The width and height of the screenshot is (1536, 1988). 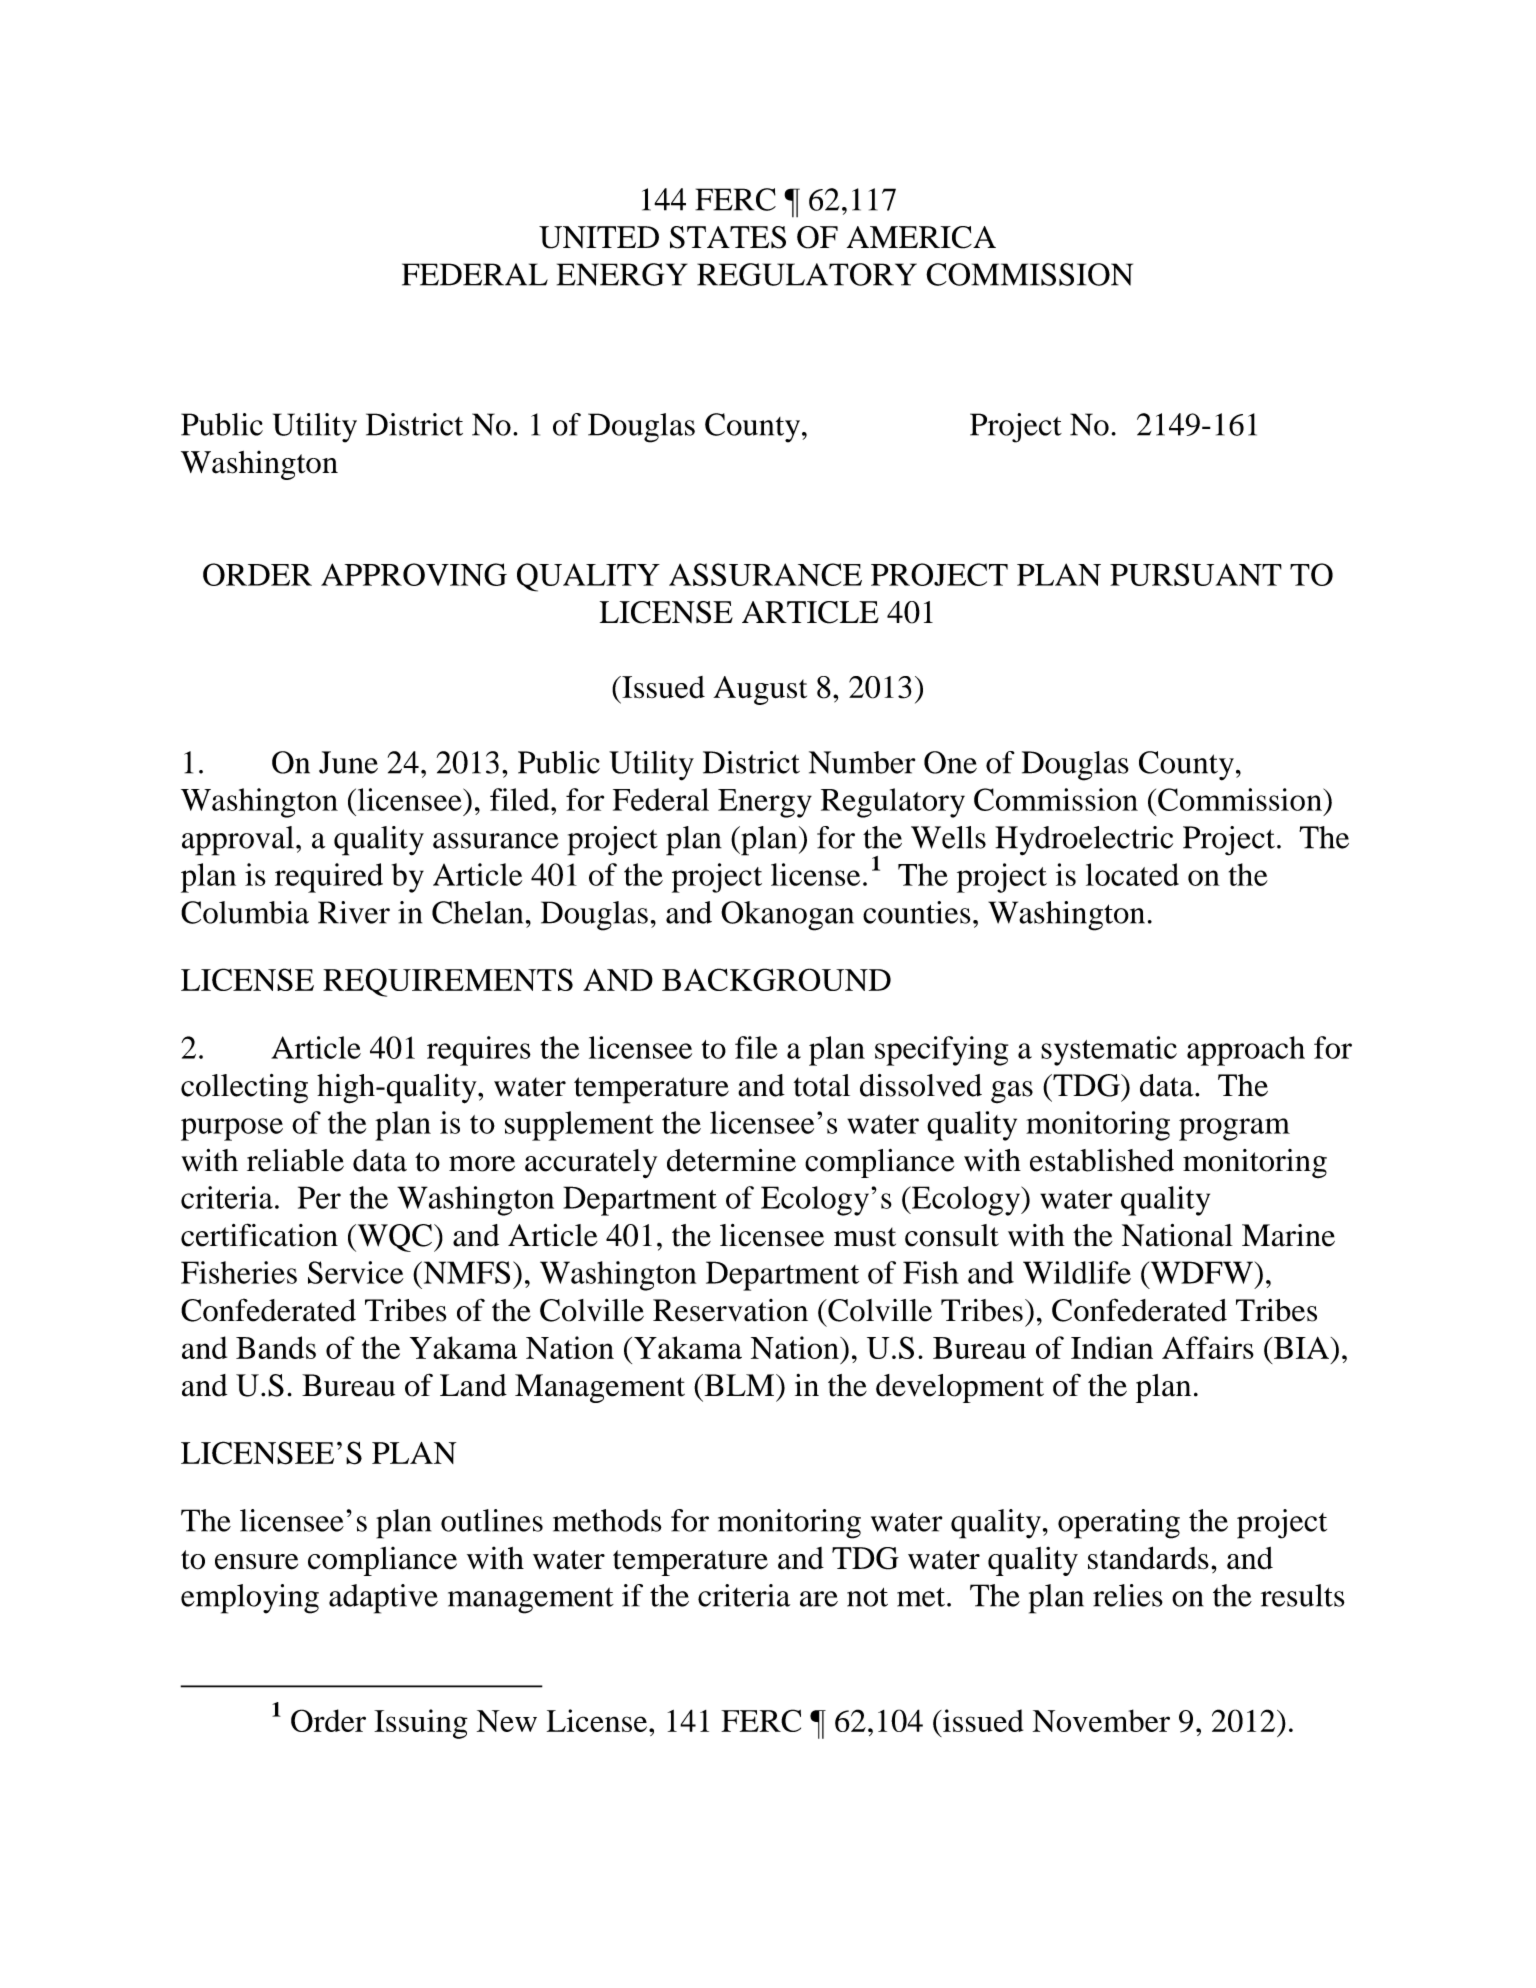 What do you see at coordinates (599, 237) in the screenshot?
I see `UNITED` at bounding box center [599, 237].
